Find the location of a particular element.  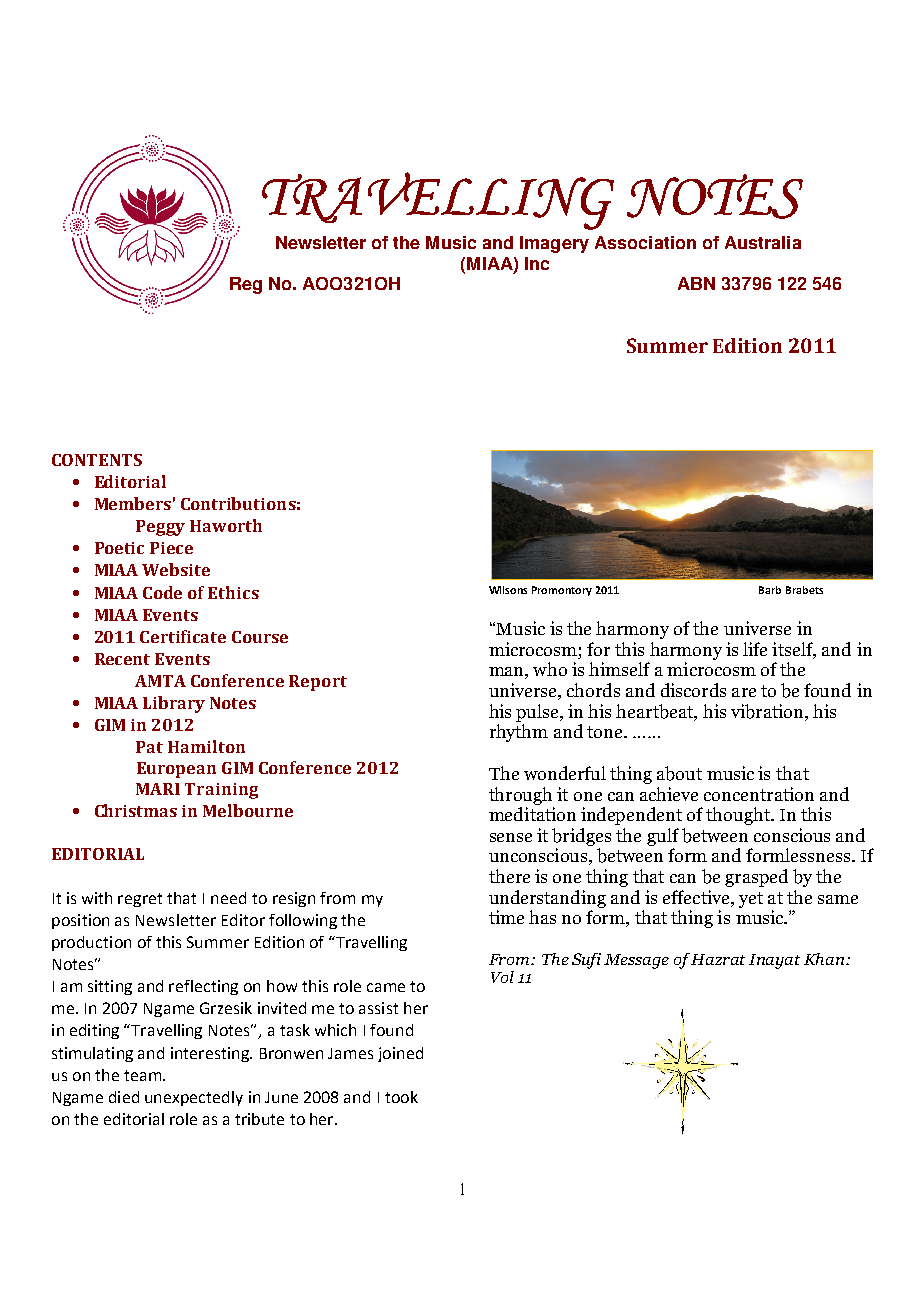

Library is located at coordinates (174, 704).
